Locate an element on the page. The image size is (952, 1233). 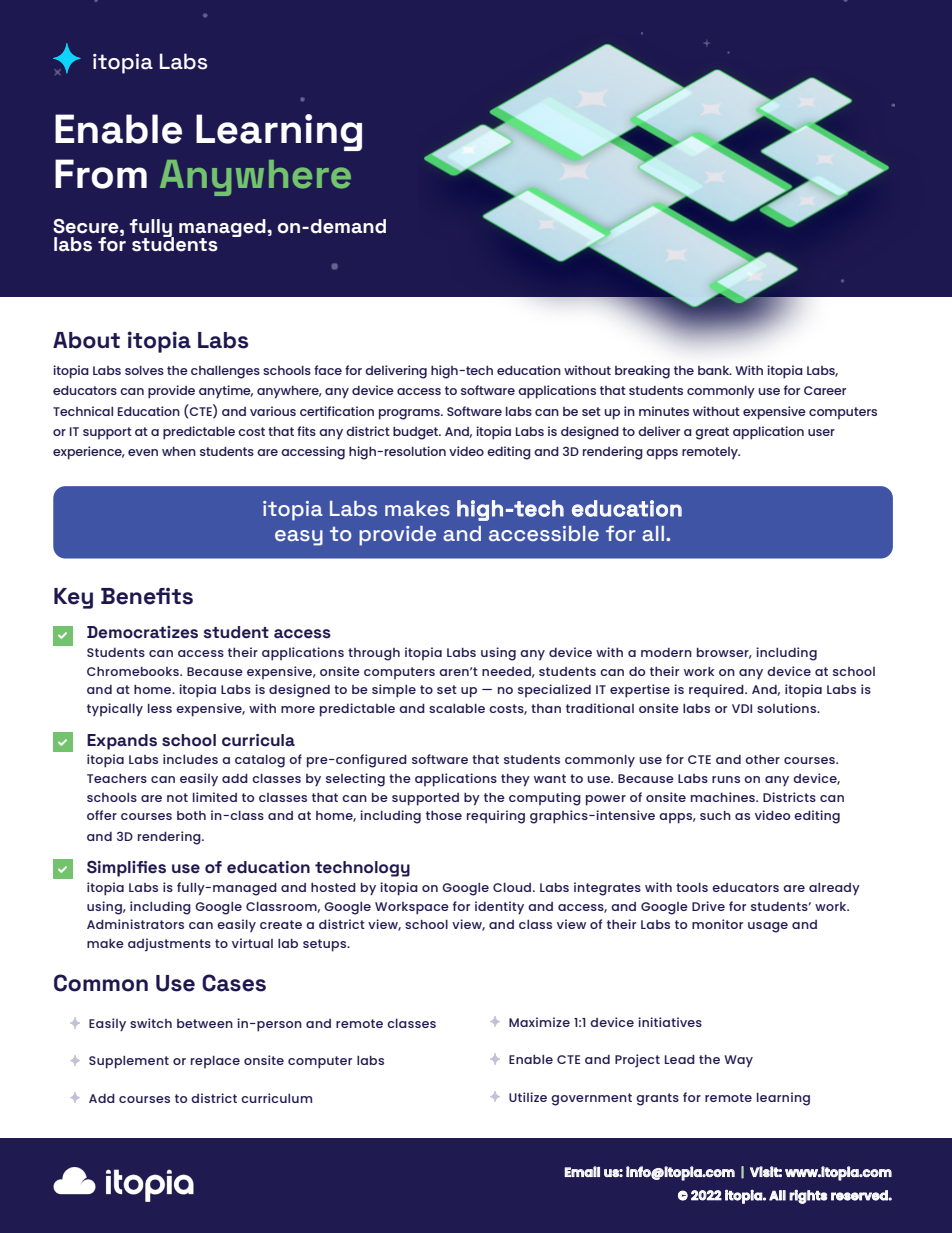
face is located at coordinates (328, 370).
